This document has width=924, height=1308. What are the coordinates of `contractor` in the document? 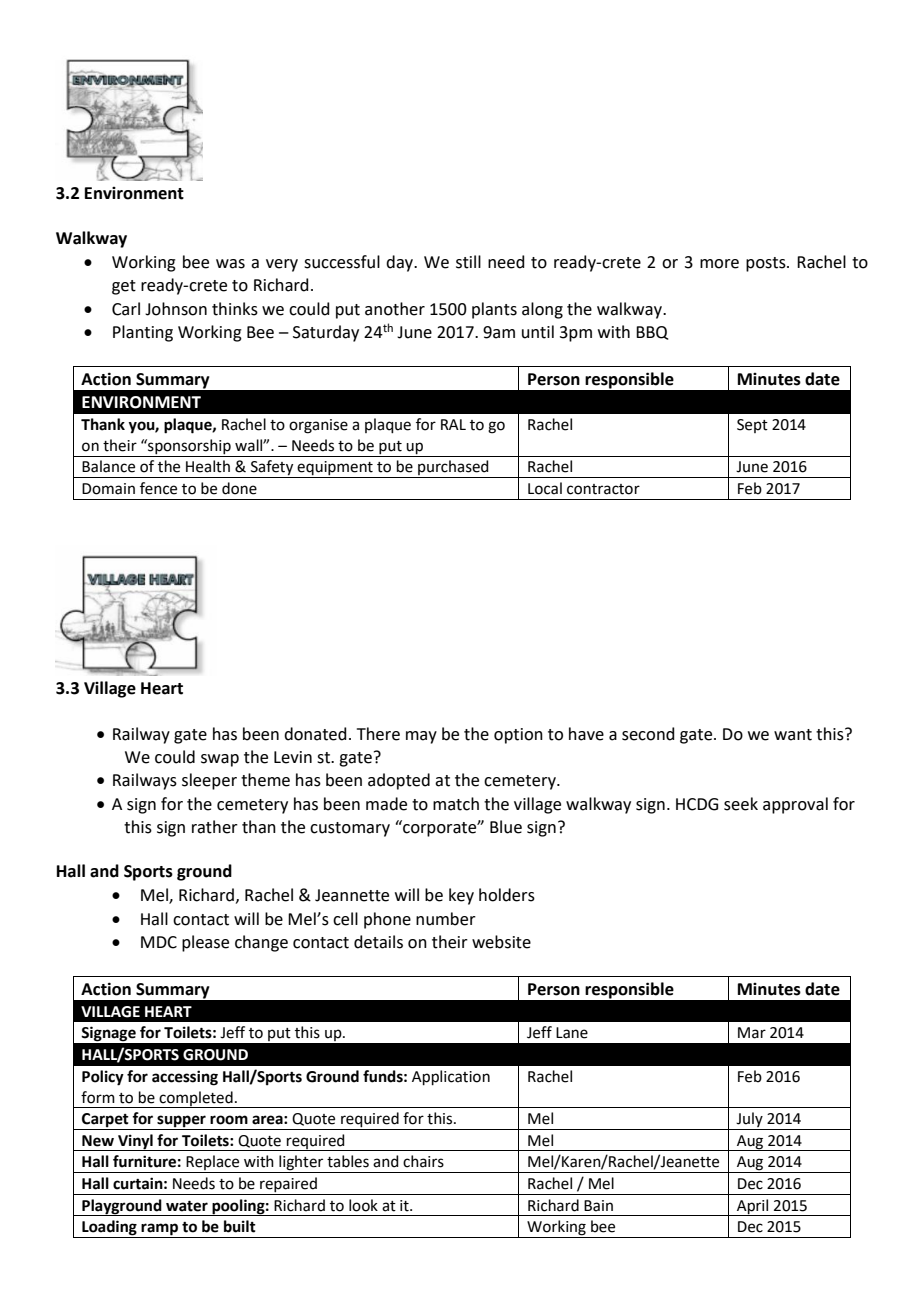 It's located at (603, 489).
